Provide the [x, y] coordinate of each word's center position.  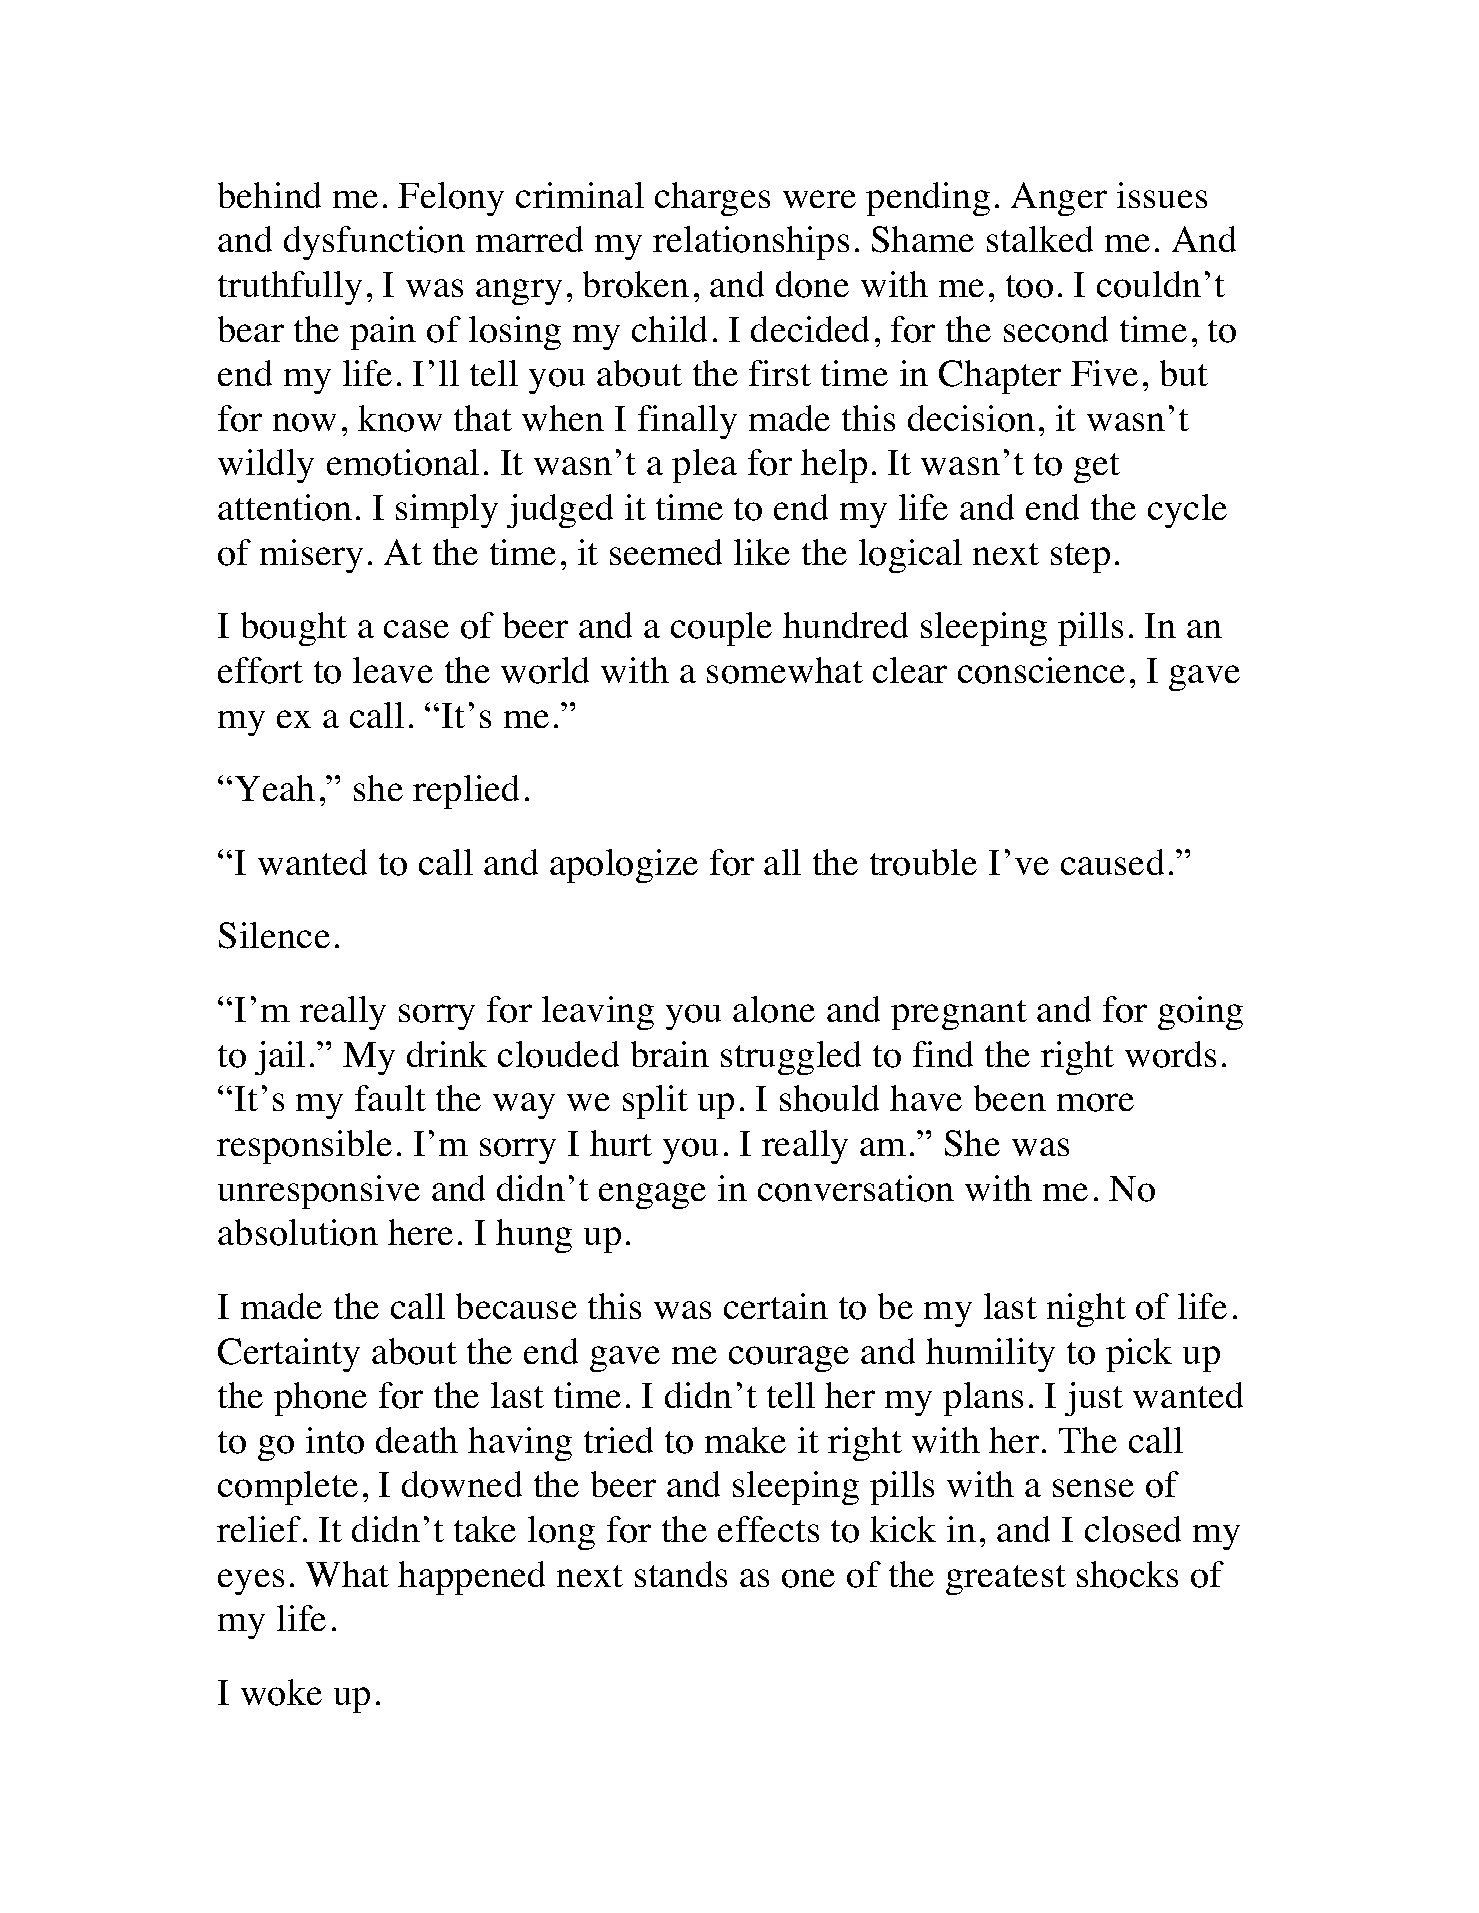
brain [670, 1054]
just [1094, 1399]
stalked [1040, 239]
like [762, 552]
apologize [624, 866]
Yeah [275, 788]
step [1080, 558]
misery [311, 556]
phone [320, 1399]
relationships [751, 243]
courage [789, 1359]
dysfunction [374, 243]
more [1095, 1102]
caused [1112, 862]
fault [390, 1098]
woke [281, 1692]
